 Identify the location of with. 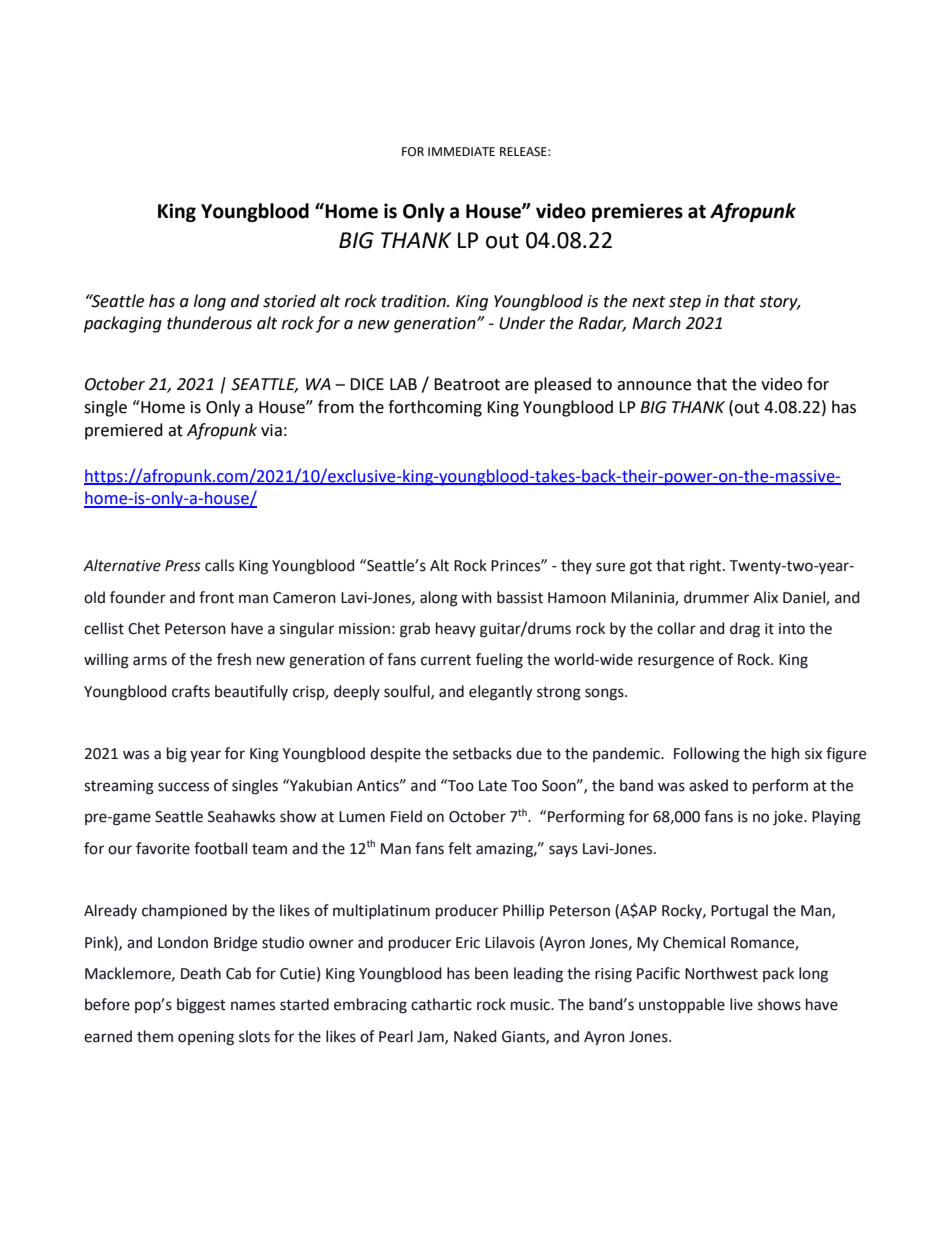
(476, 597).
